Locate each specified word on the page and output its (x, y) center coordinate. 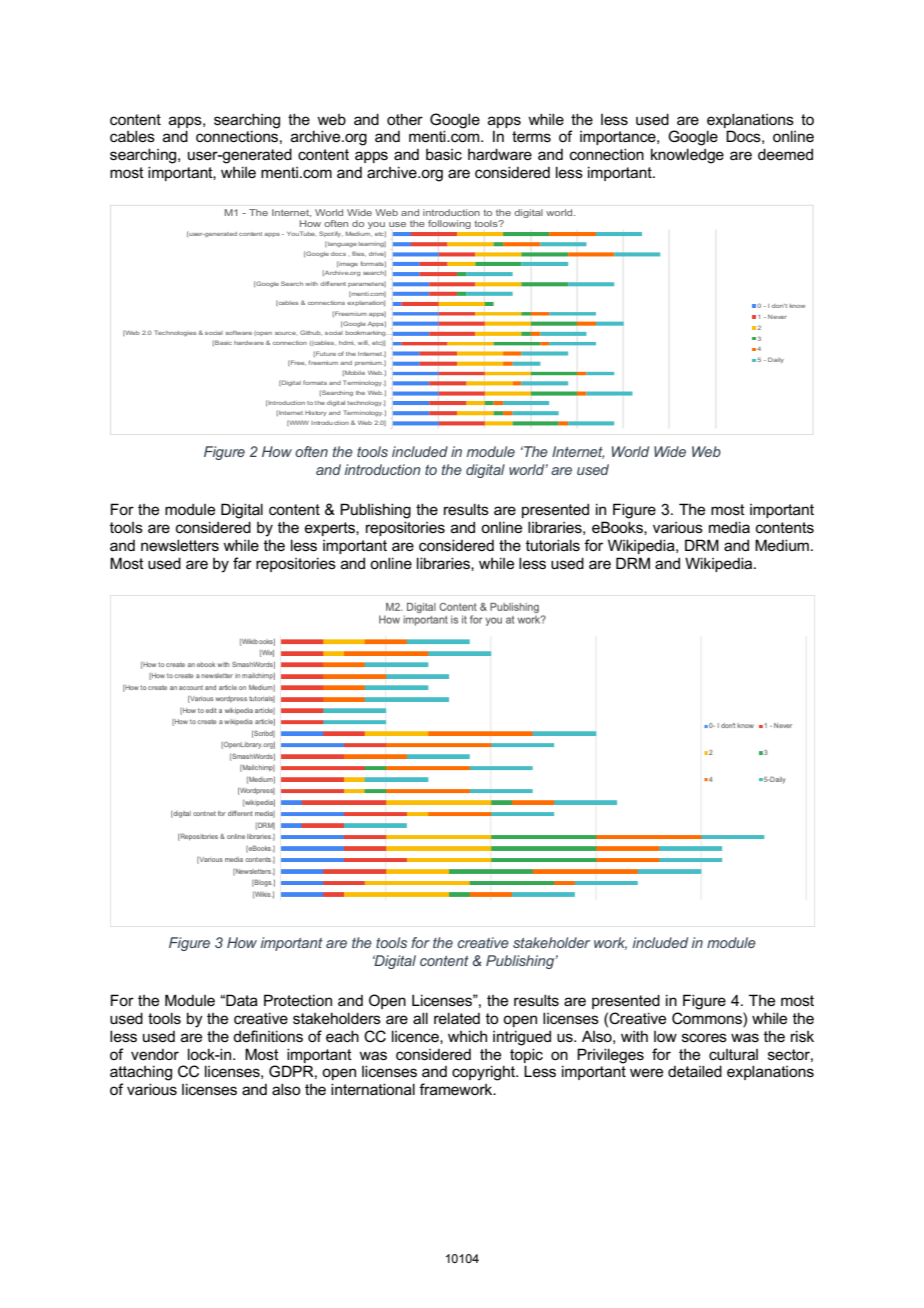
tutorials (553, 545)
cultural (733, 1054)
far (242, 563)
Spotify (331, 234)
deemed (785, 154)
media (729, 527)
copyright (485, 1073)
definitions (268, 1036)
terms (531, 136)
